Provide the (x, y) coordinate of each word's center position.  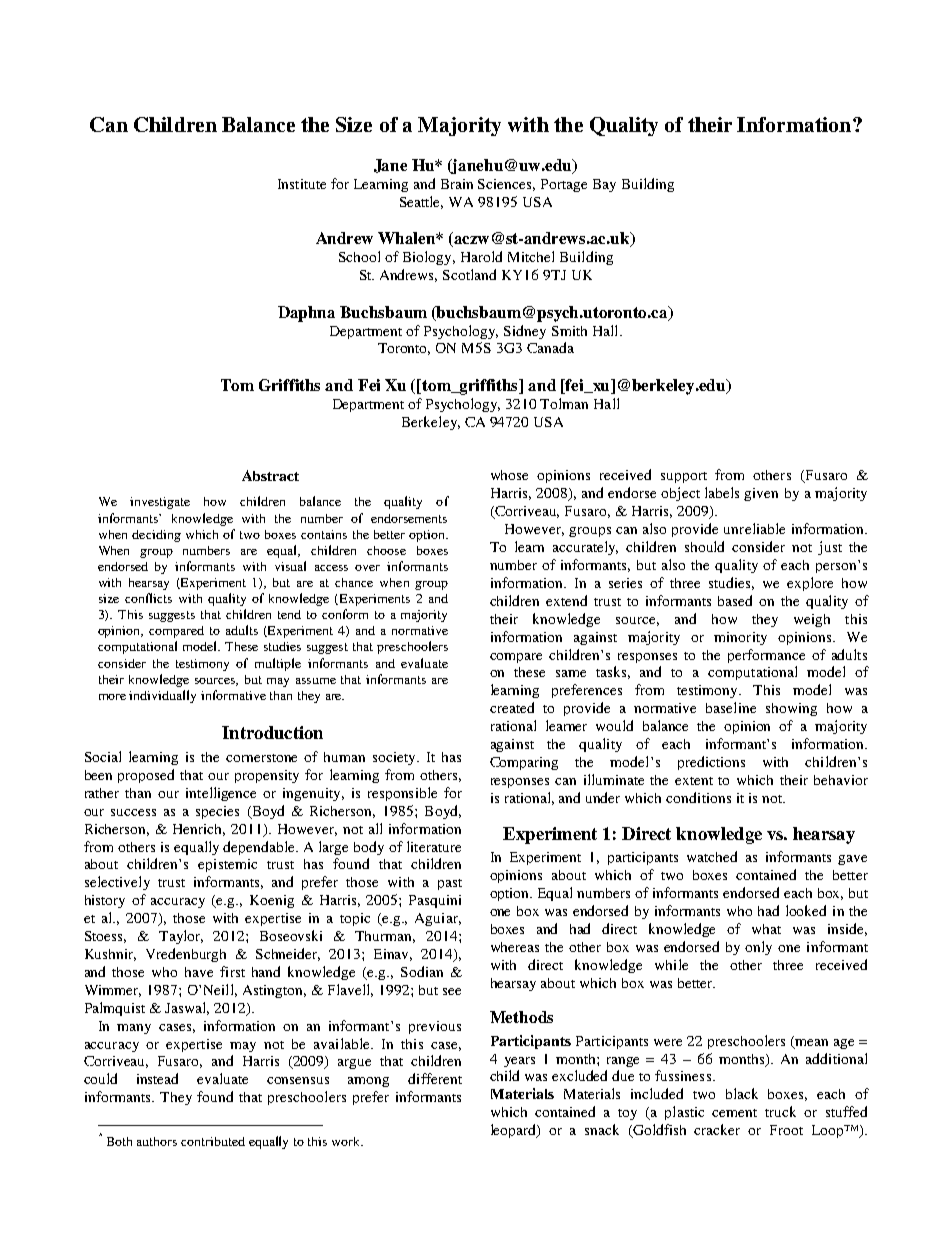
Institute (302, 184)
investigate (160, 503)
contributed (213, 1141)
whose (509, 475)
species (217, 812)
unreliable (754, 528)
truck (780, 1111)
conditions (698, 797)
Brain (457, 184)
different (435, 1078)
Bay (604, 185)
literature (434, 846)
